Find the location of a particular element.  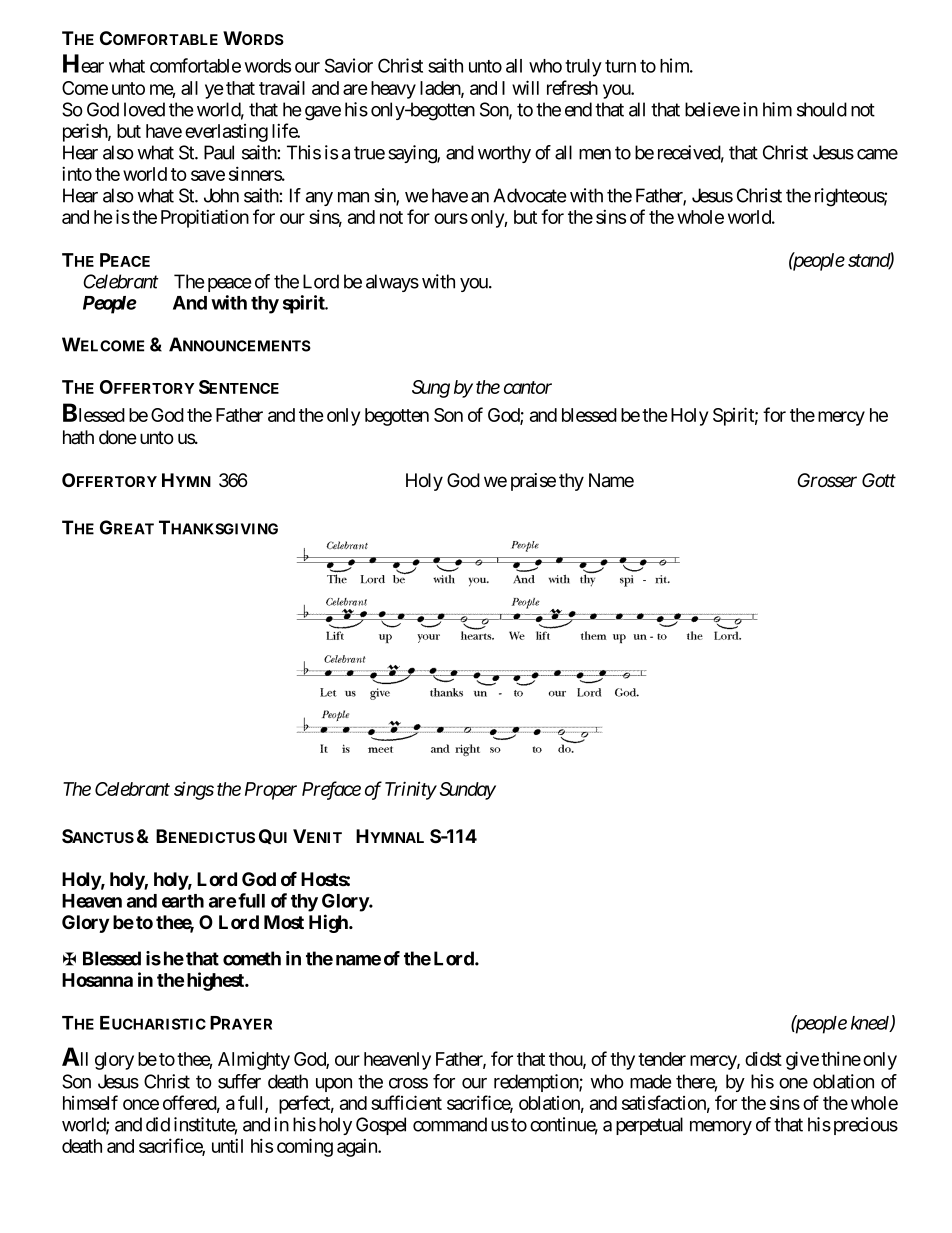

done is located at coordinates (118, 437).
